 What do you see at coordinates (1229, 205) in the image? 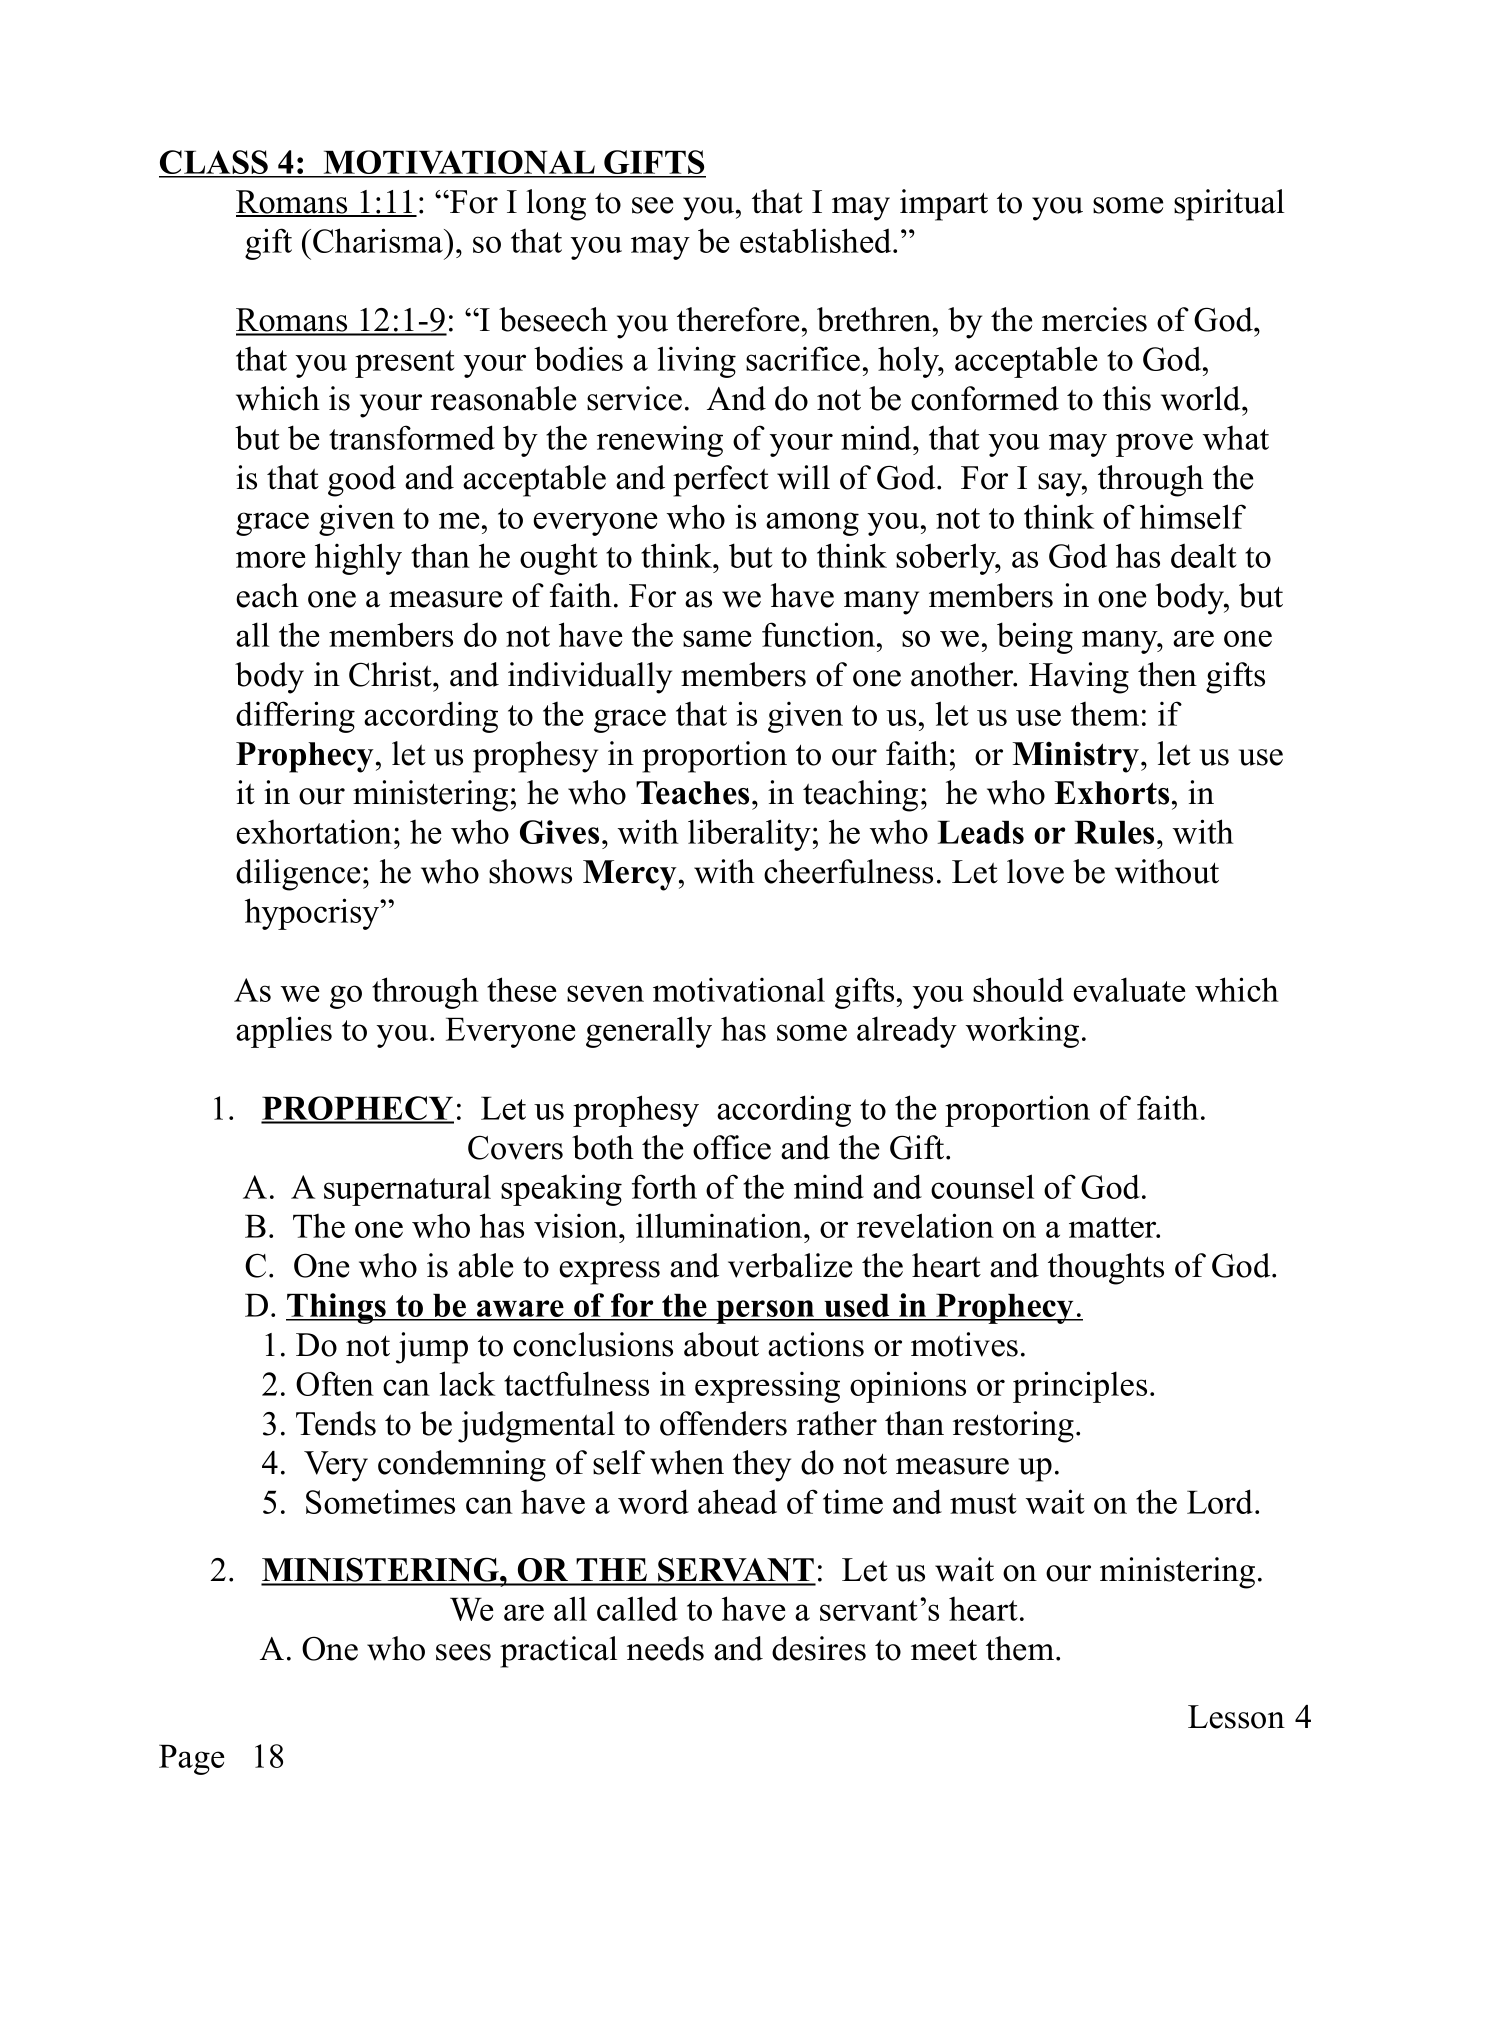
I see `spiritual` at bounding box center [1229, 205].
